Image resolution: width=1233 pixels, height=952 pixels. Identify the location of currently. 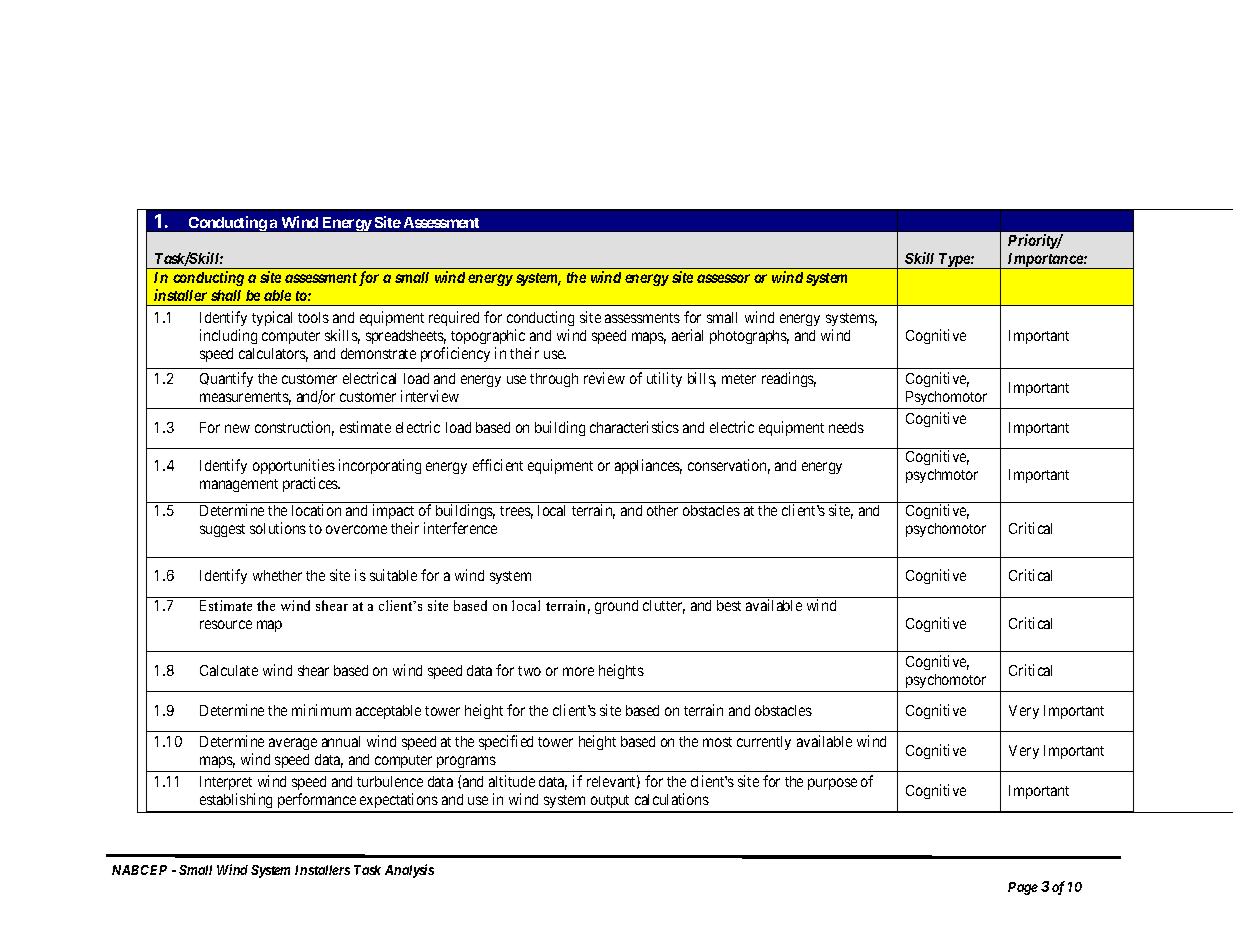
(764, 743).
